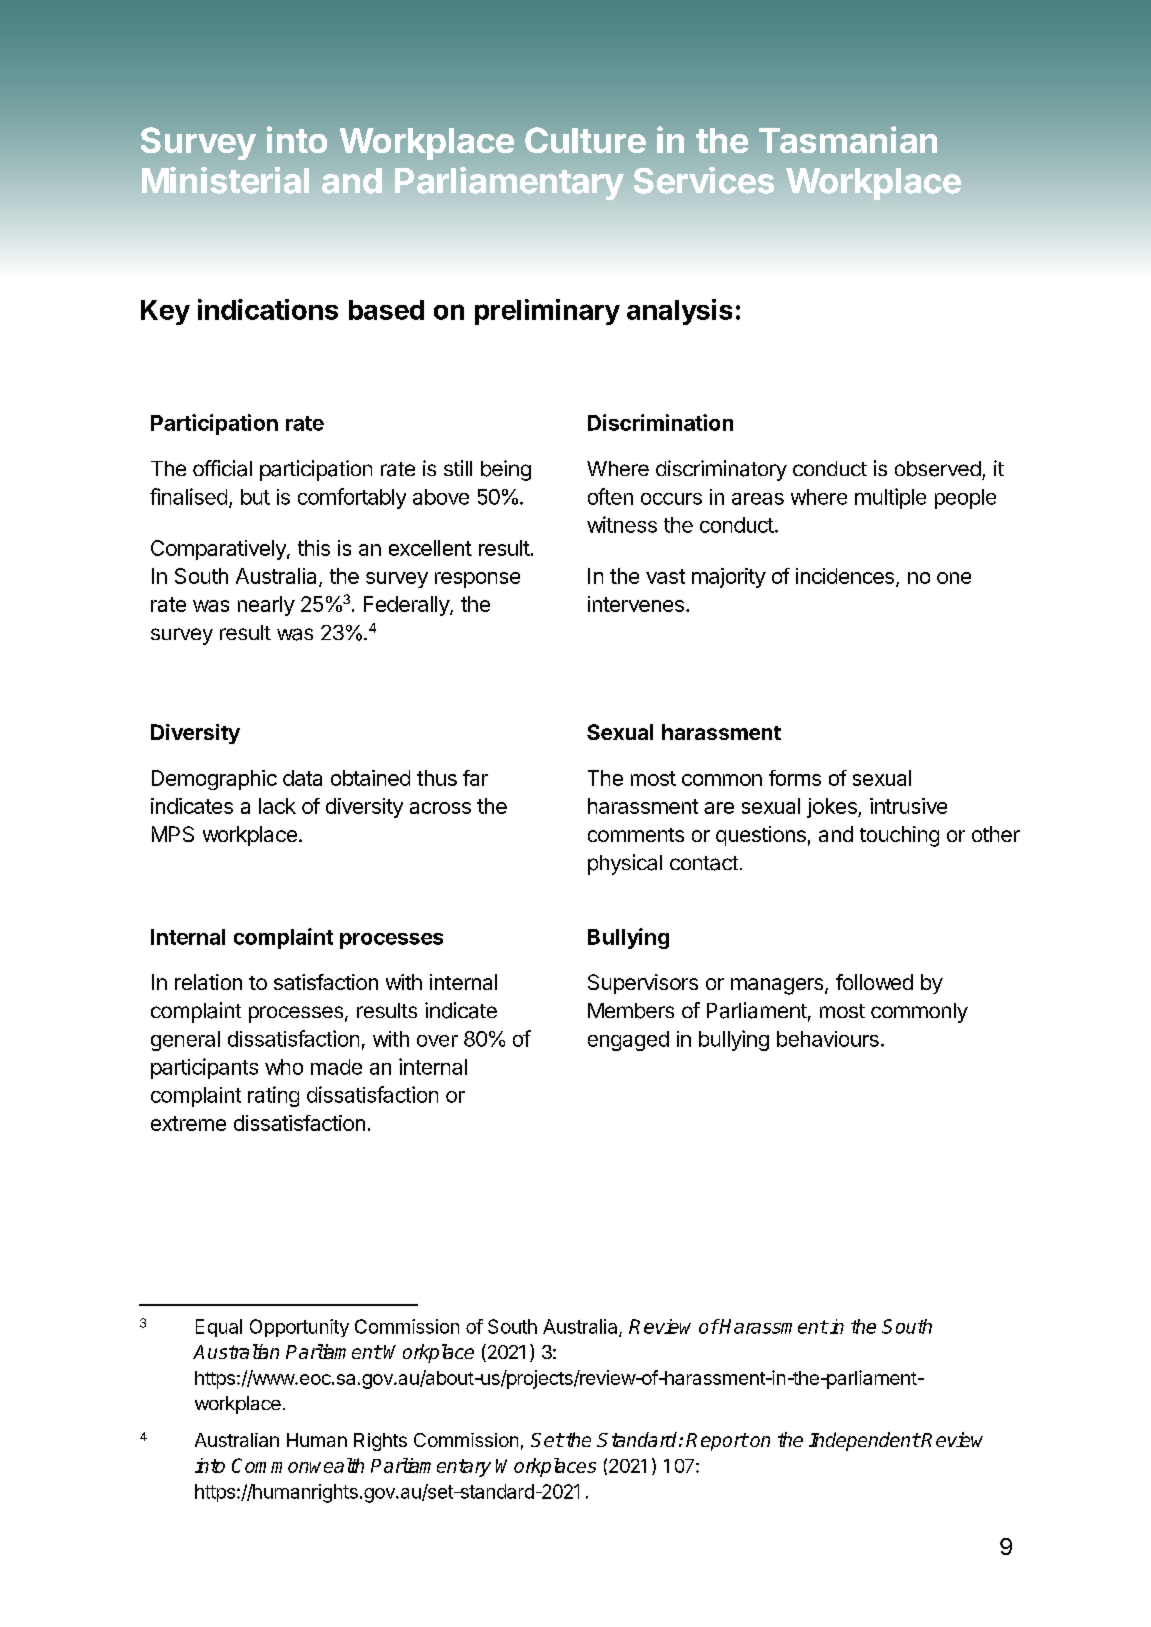 The width and height of the document is (1151, 1627). I want to click on Ministerial, so click(225, 180).
